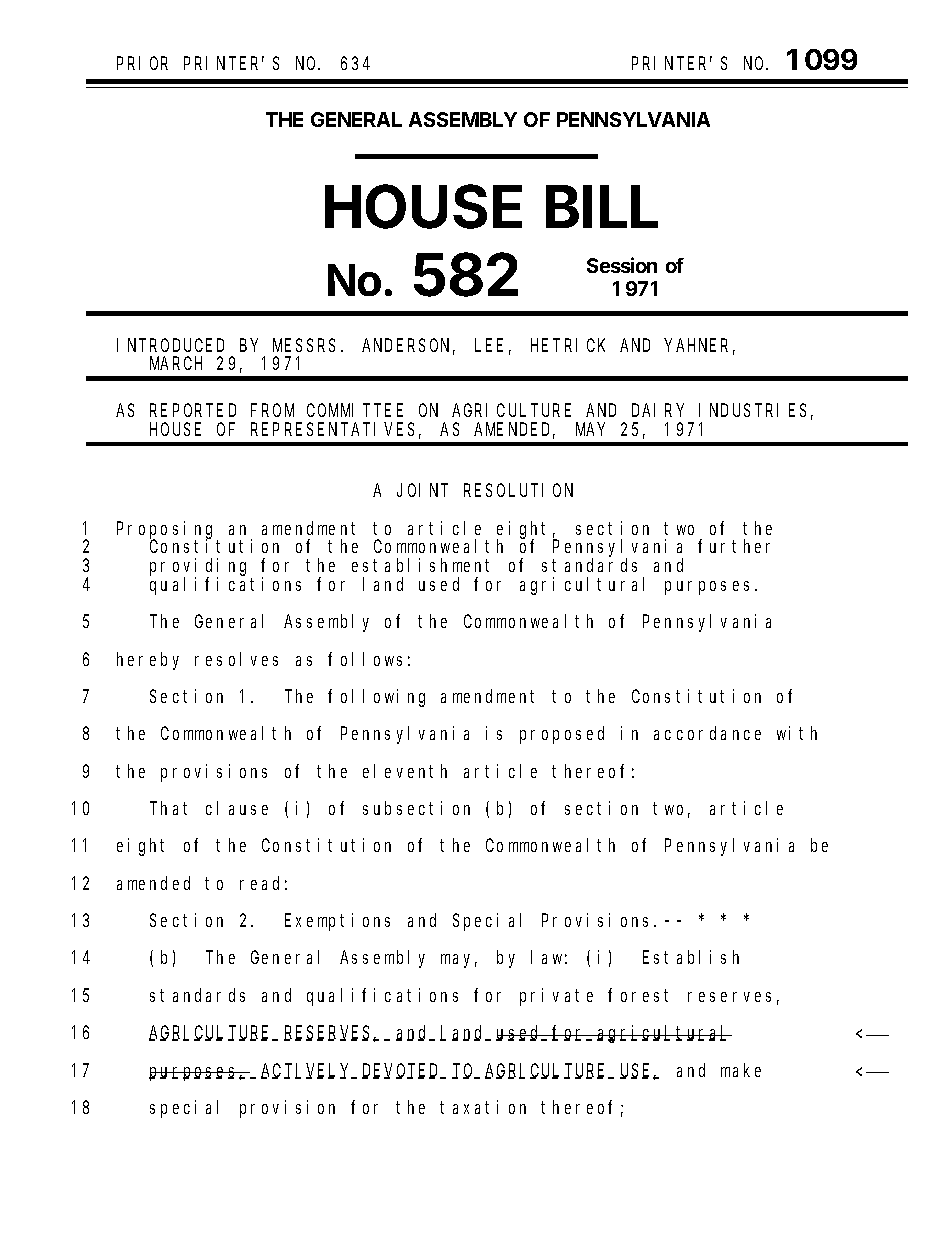 This screenshot has width=952, height=1233. I want to click on DEVOTED, so click(402, 1071).
